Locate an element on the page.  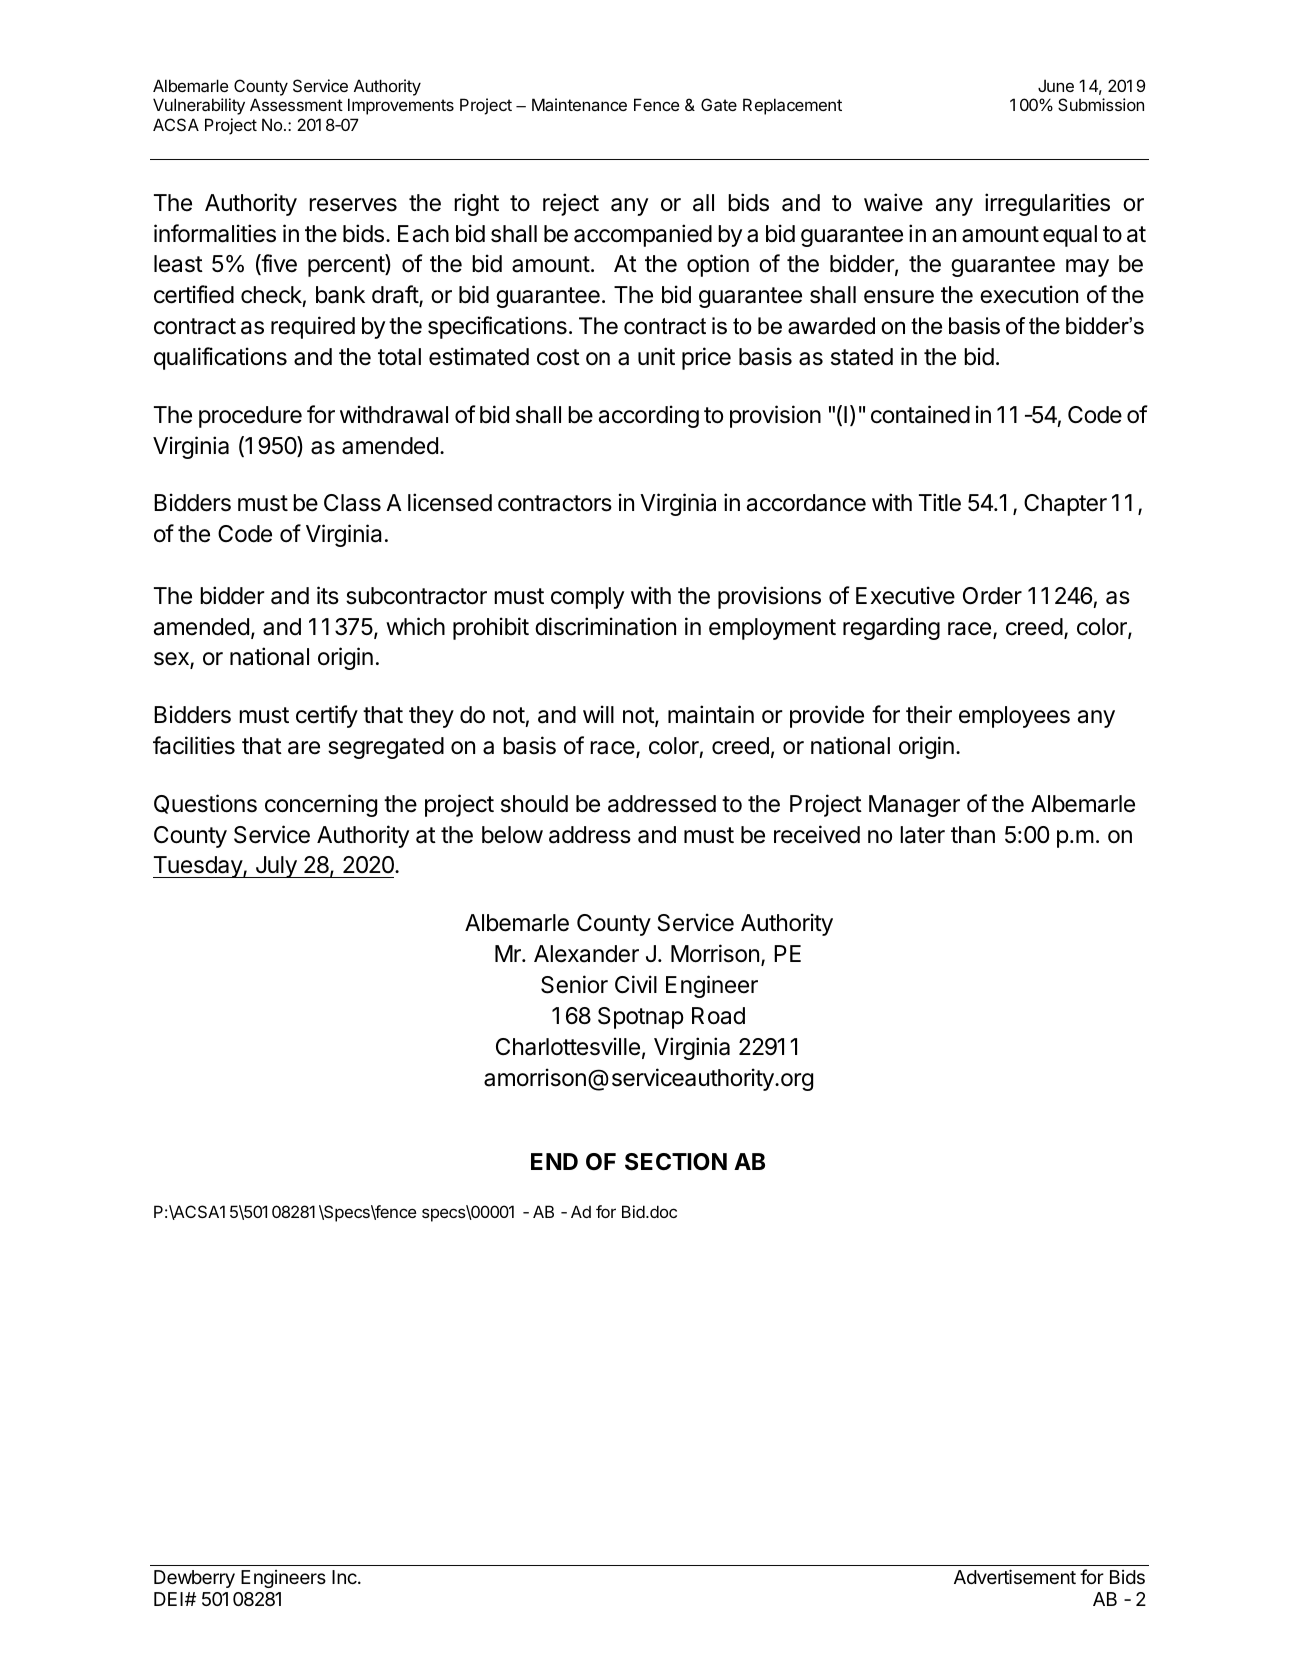
Title is located at coordinates (940, 502).
